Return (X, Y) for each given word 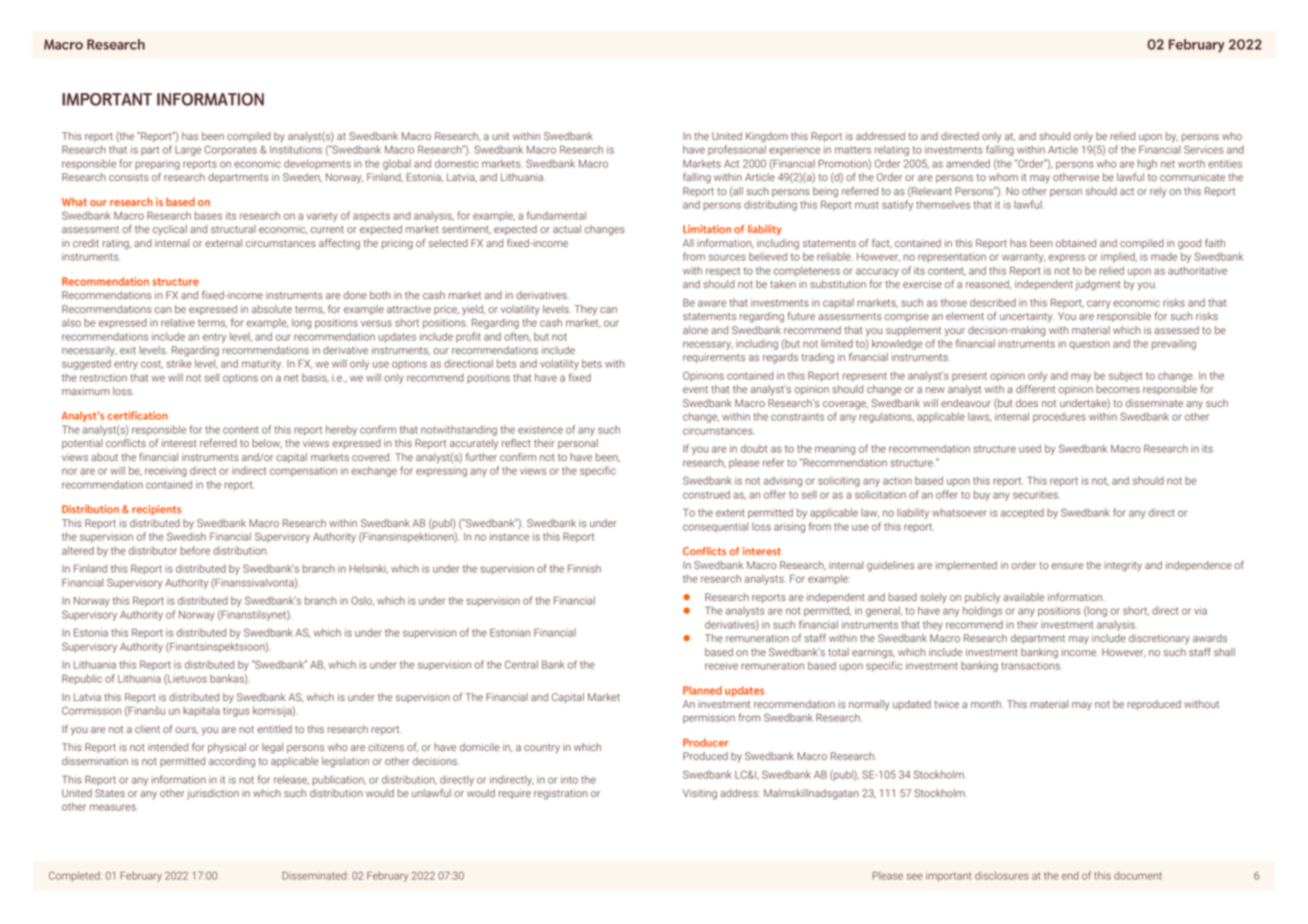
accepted (1022, 513)
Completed (75, 876)
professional (737, 150)
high (1147, 164)
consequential (715, 527)
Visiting (700, 794)
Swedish (186, 536)
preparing (157, 165)
